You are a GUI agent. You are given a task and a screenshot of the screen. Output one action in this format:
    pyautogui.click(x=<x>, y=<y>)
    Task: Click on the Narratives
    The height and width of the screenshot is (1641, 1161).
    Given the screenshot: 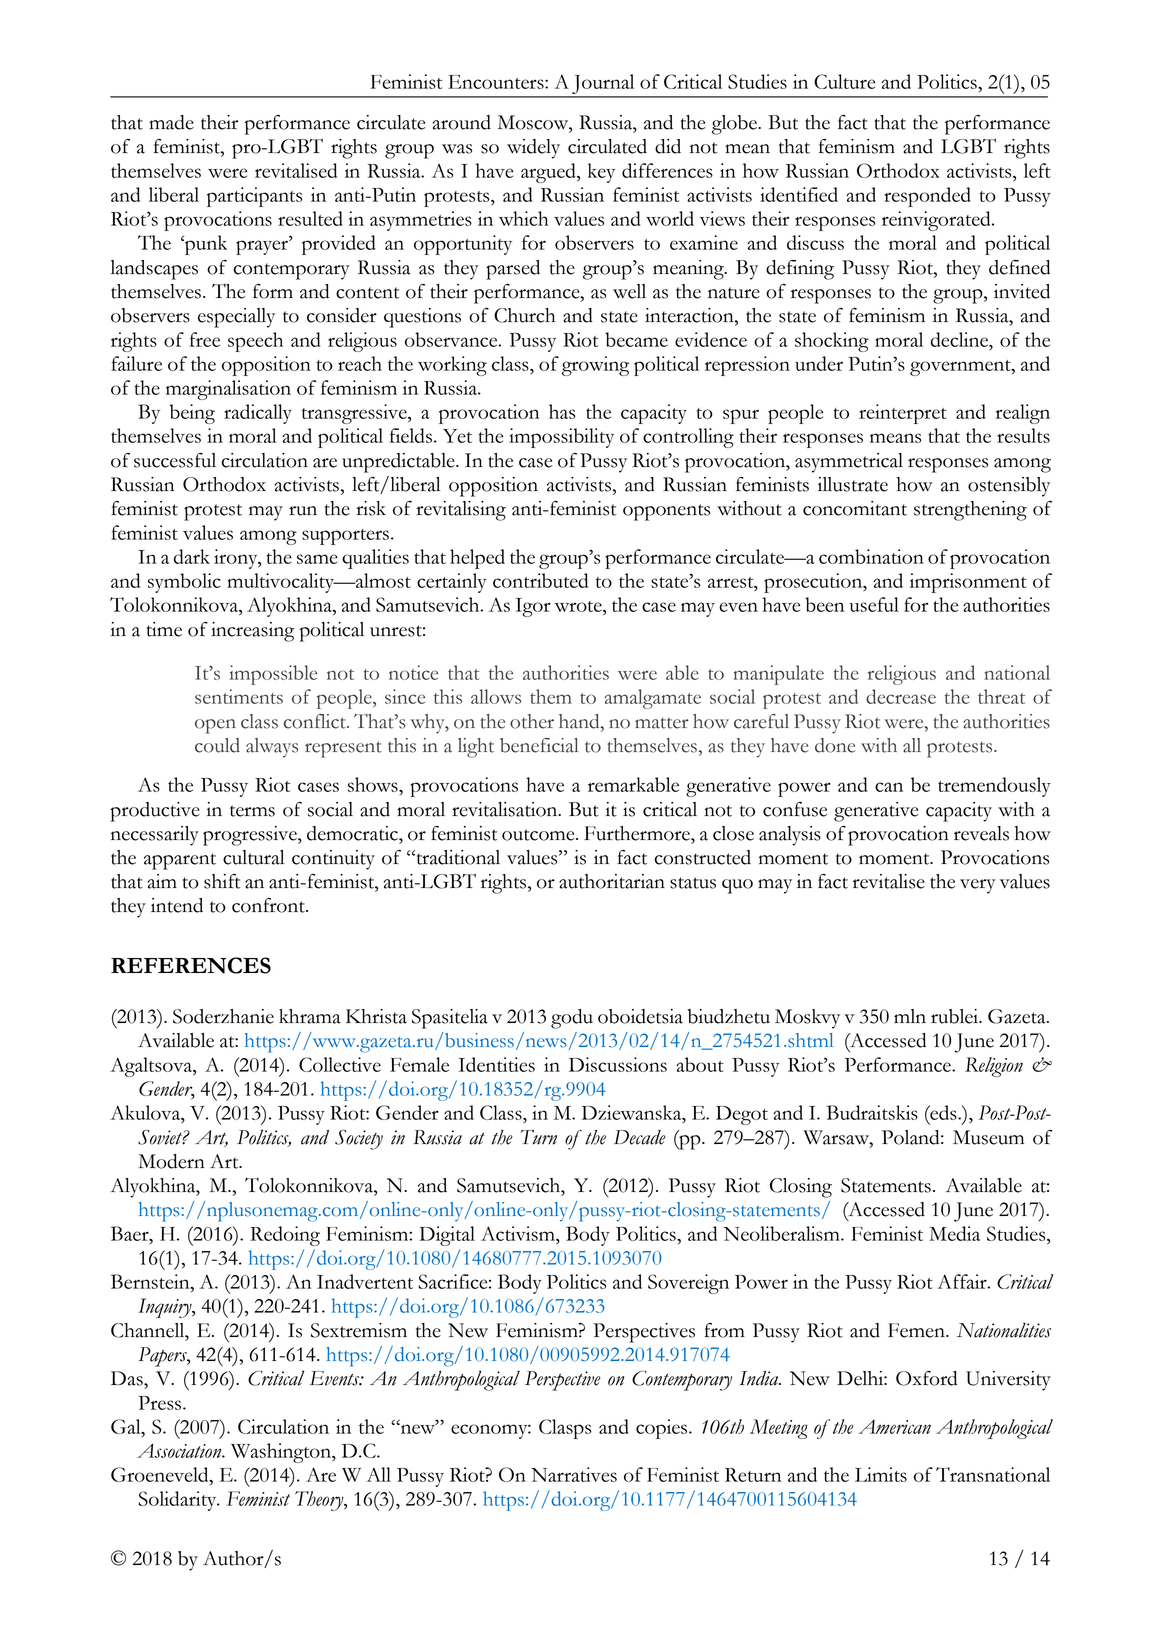 What is the action you would take?
    pyautogui.click(x=574, y=1474)
